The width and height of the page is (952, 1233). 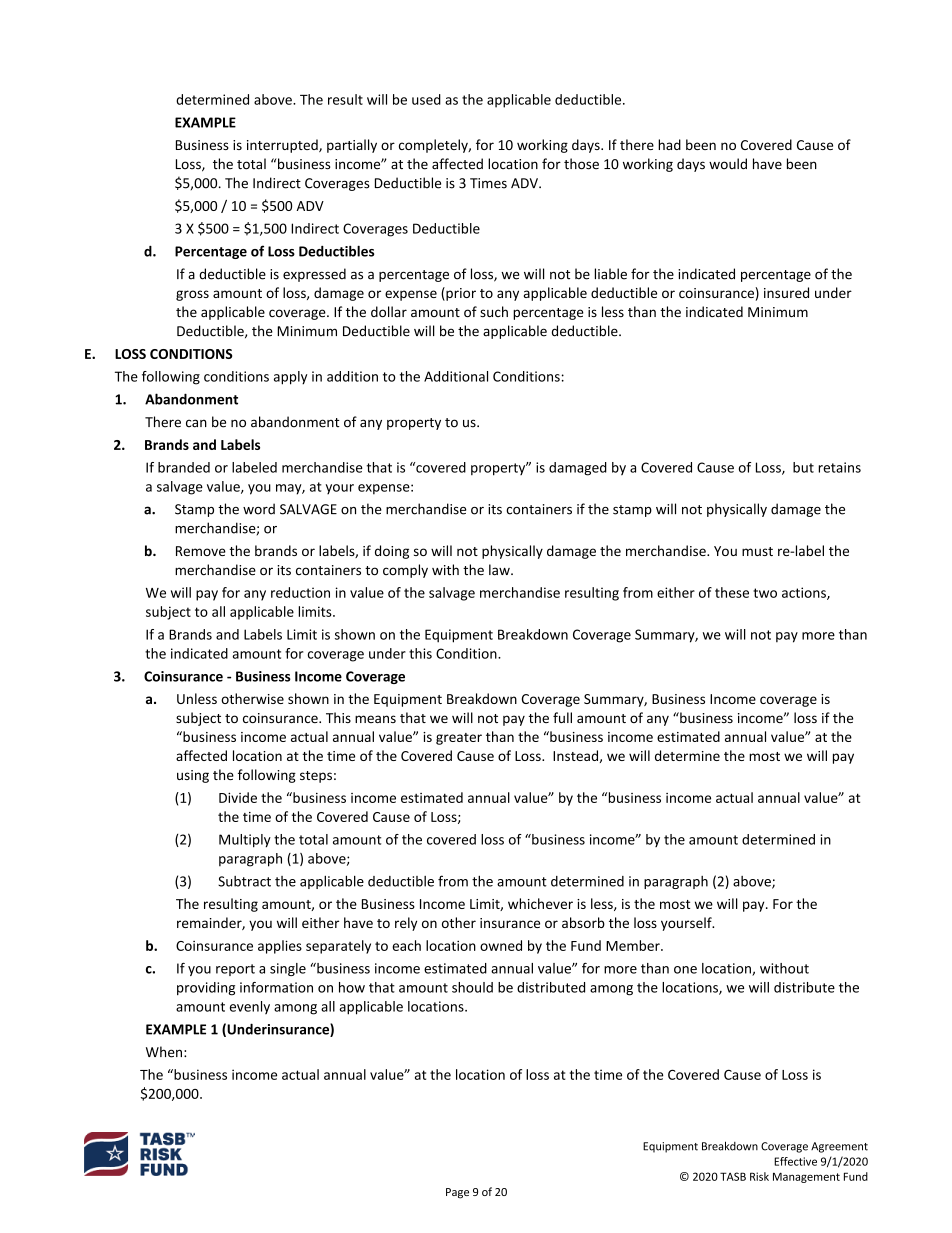 What do you see at coordinates (300, 592) in the page?
I see `reduction` at bounding box center [300, 592].
